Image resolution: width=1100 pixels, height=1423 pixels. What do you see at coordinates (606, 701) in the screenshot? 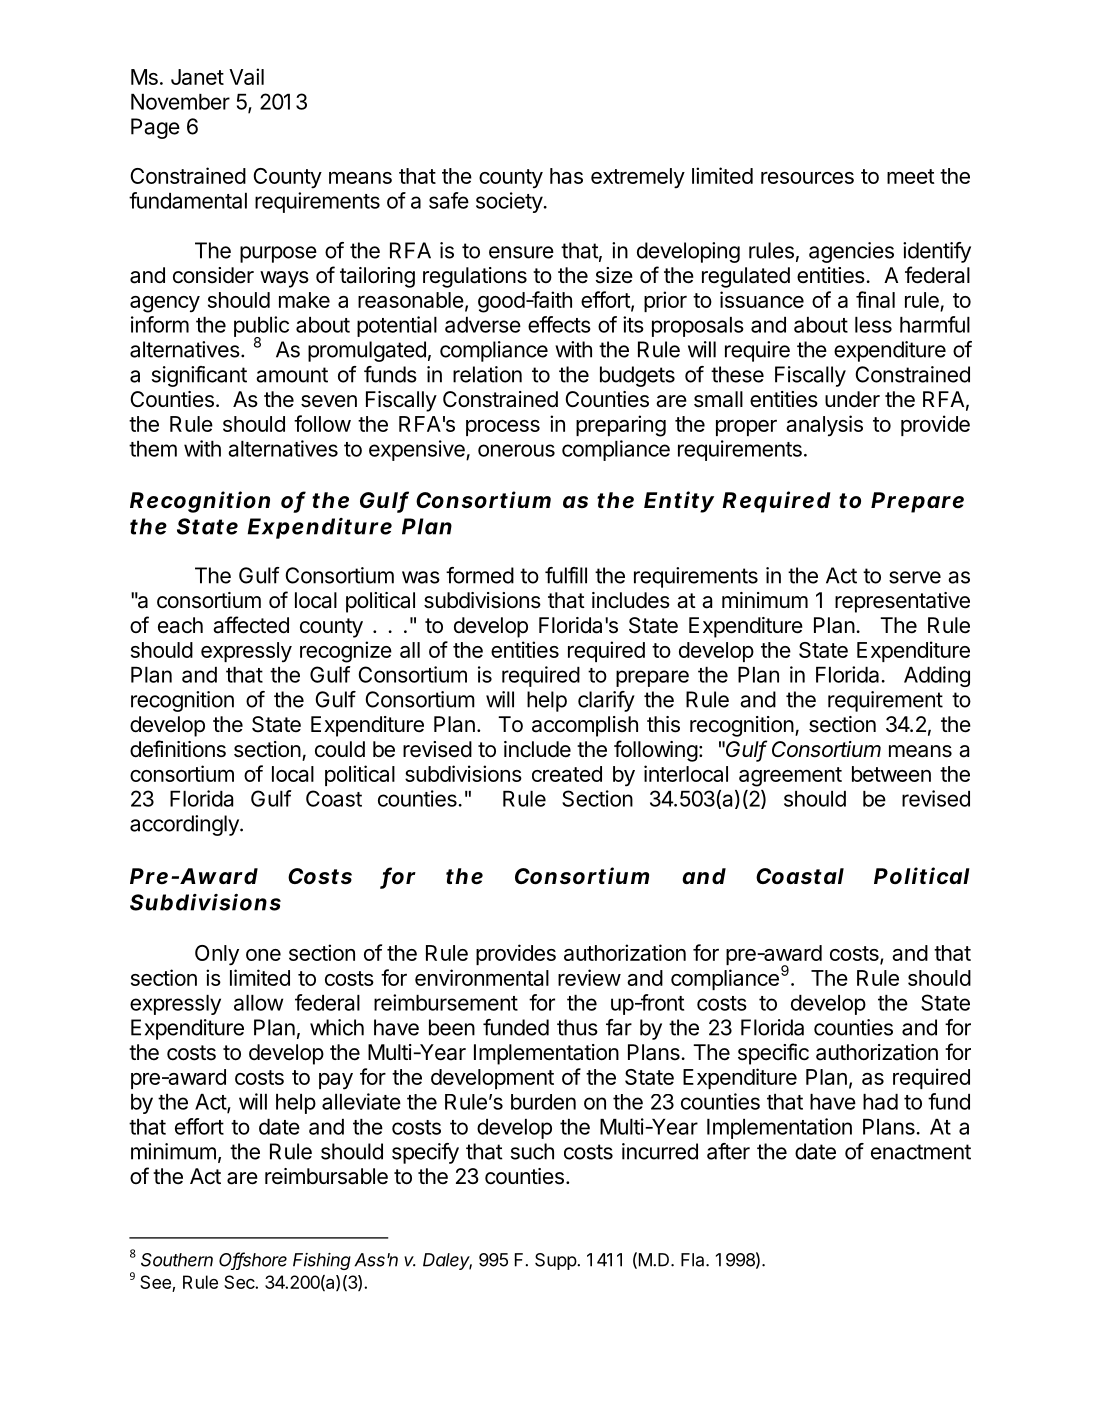
I see `clarify` at bounding box center [606, 701].
